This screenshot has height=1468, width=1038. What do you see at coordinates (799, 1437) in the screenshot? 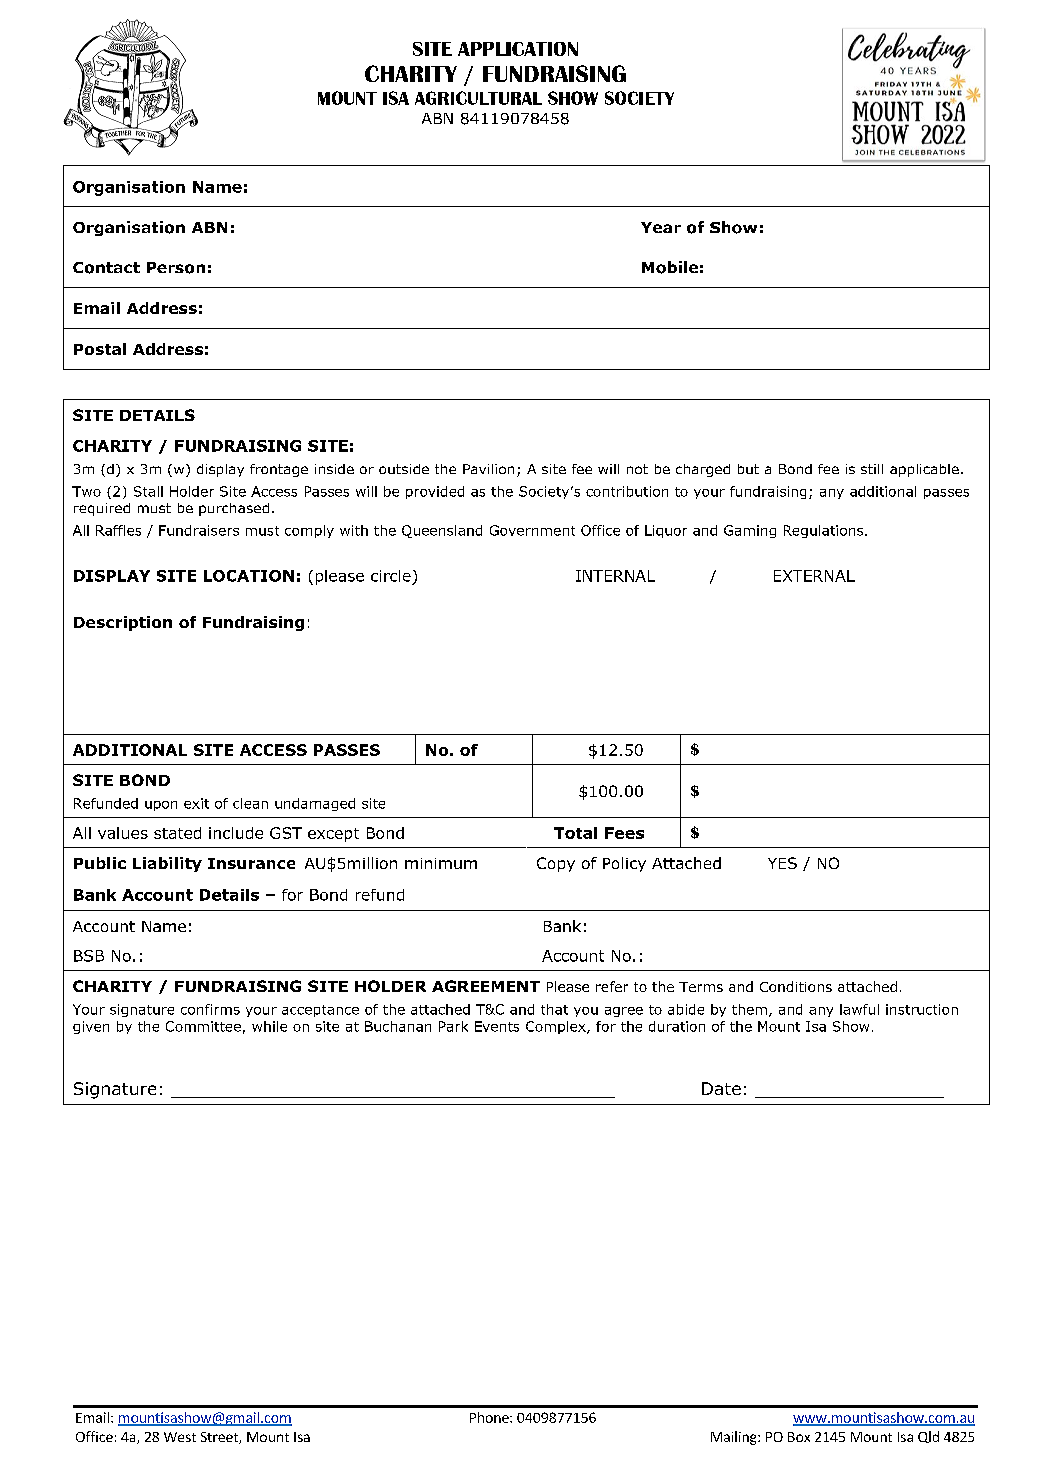
I see `Box` at bounding box center [799, 1437].
